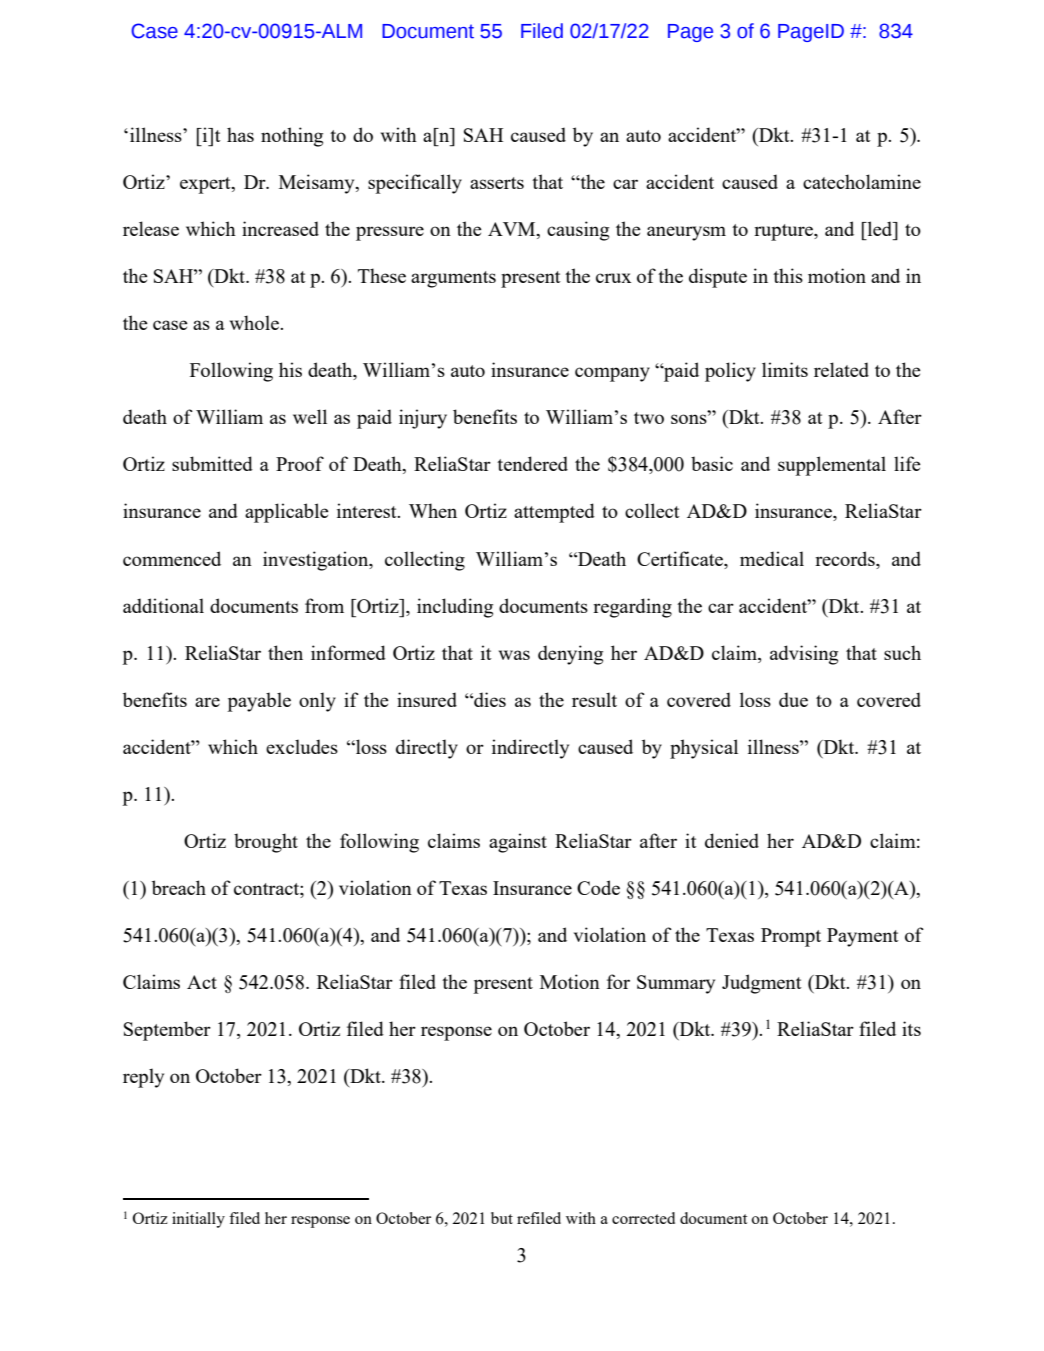  Describe the element at coordinates (862, 181) in the screenshot. I see `catecholamine` at that location.
